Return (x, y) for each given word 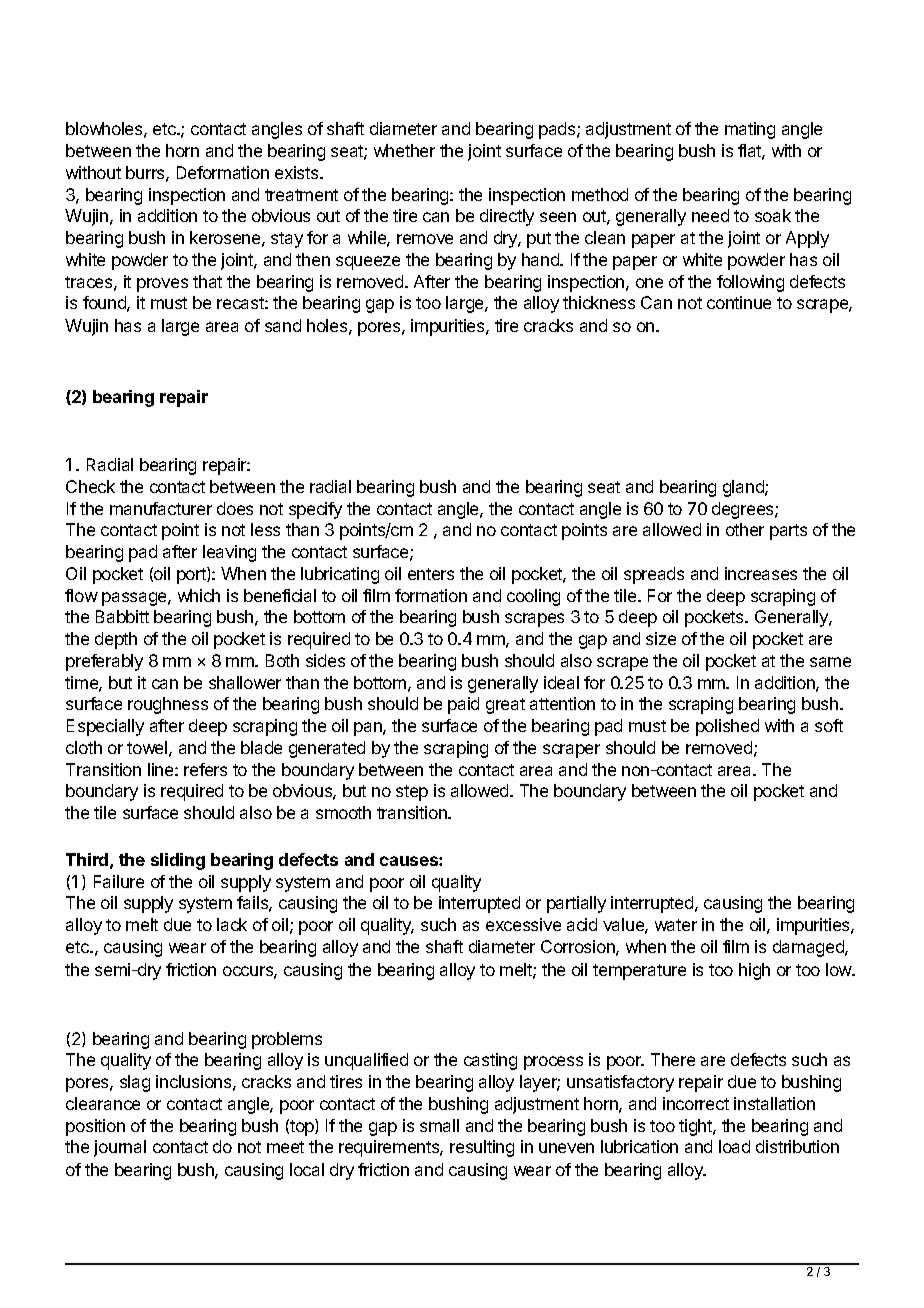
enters (431, 574)
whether (404, 150)
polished (727, 727)
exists (298, 172)
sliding (178, 861)
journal (120, 1148)
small (439, 1125)
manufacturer (161, 508)
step (412, 793)
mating (750, 130)
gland (744, 488)
